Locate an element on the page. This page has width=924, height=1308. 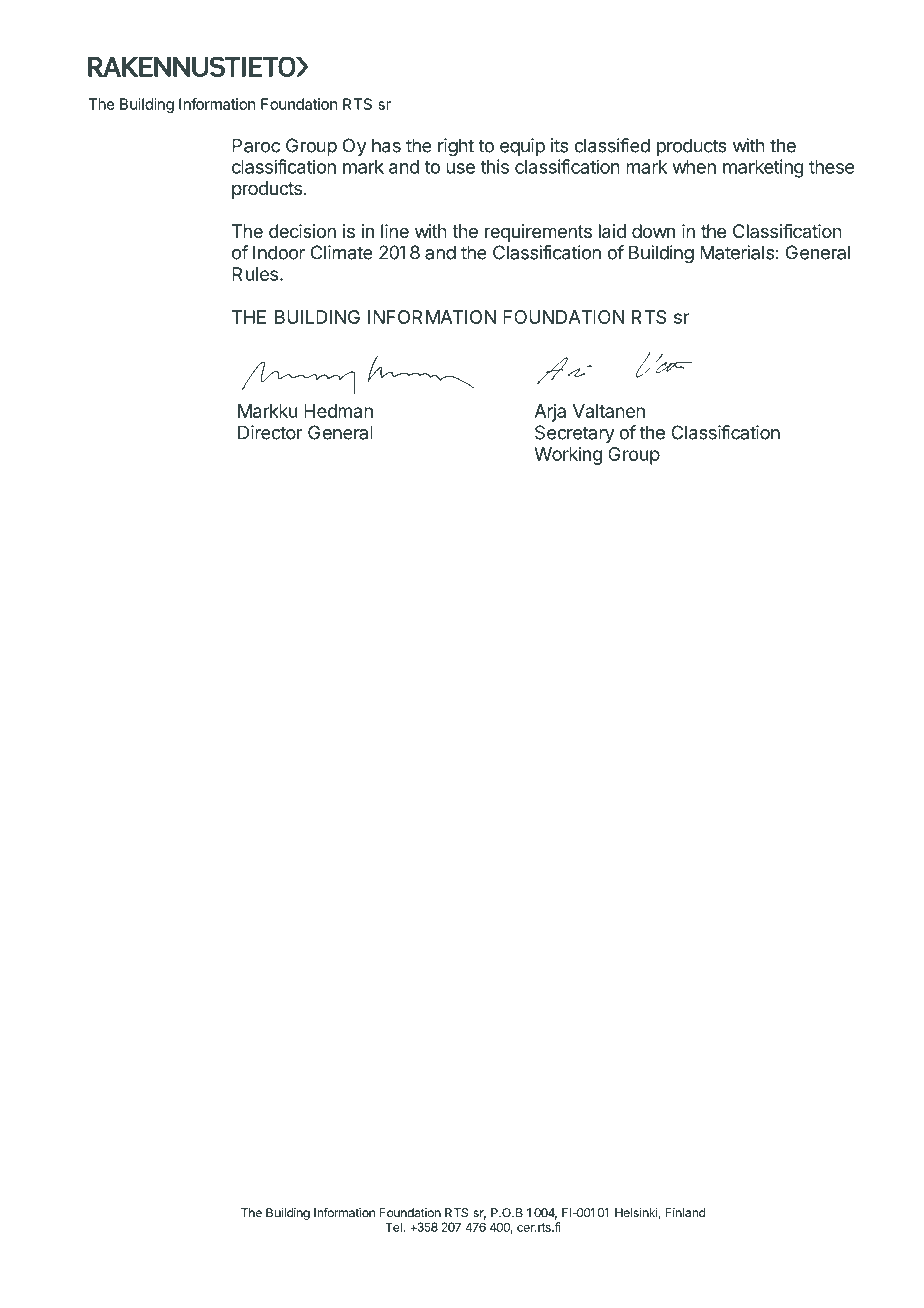
Hedman is located at coordinates (338, 411).
